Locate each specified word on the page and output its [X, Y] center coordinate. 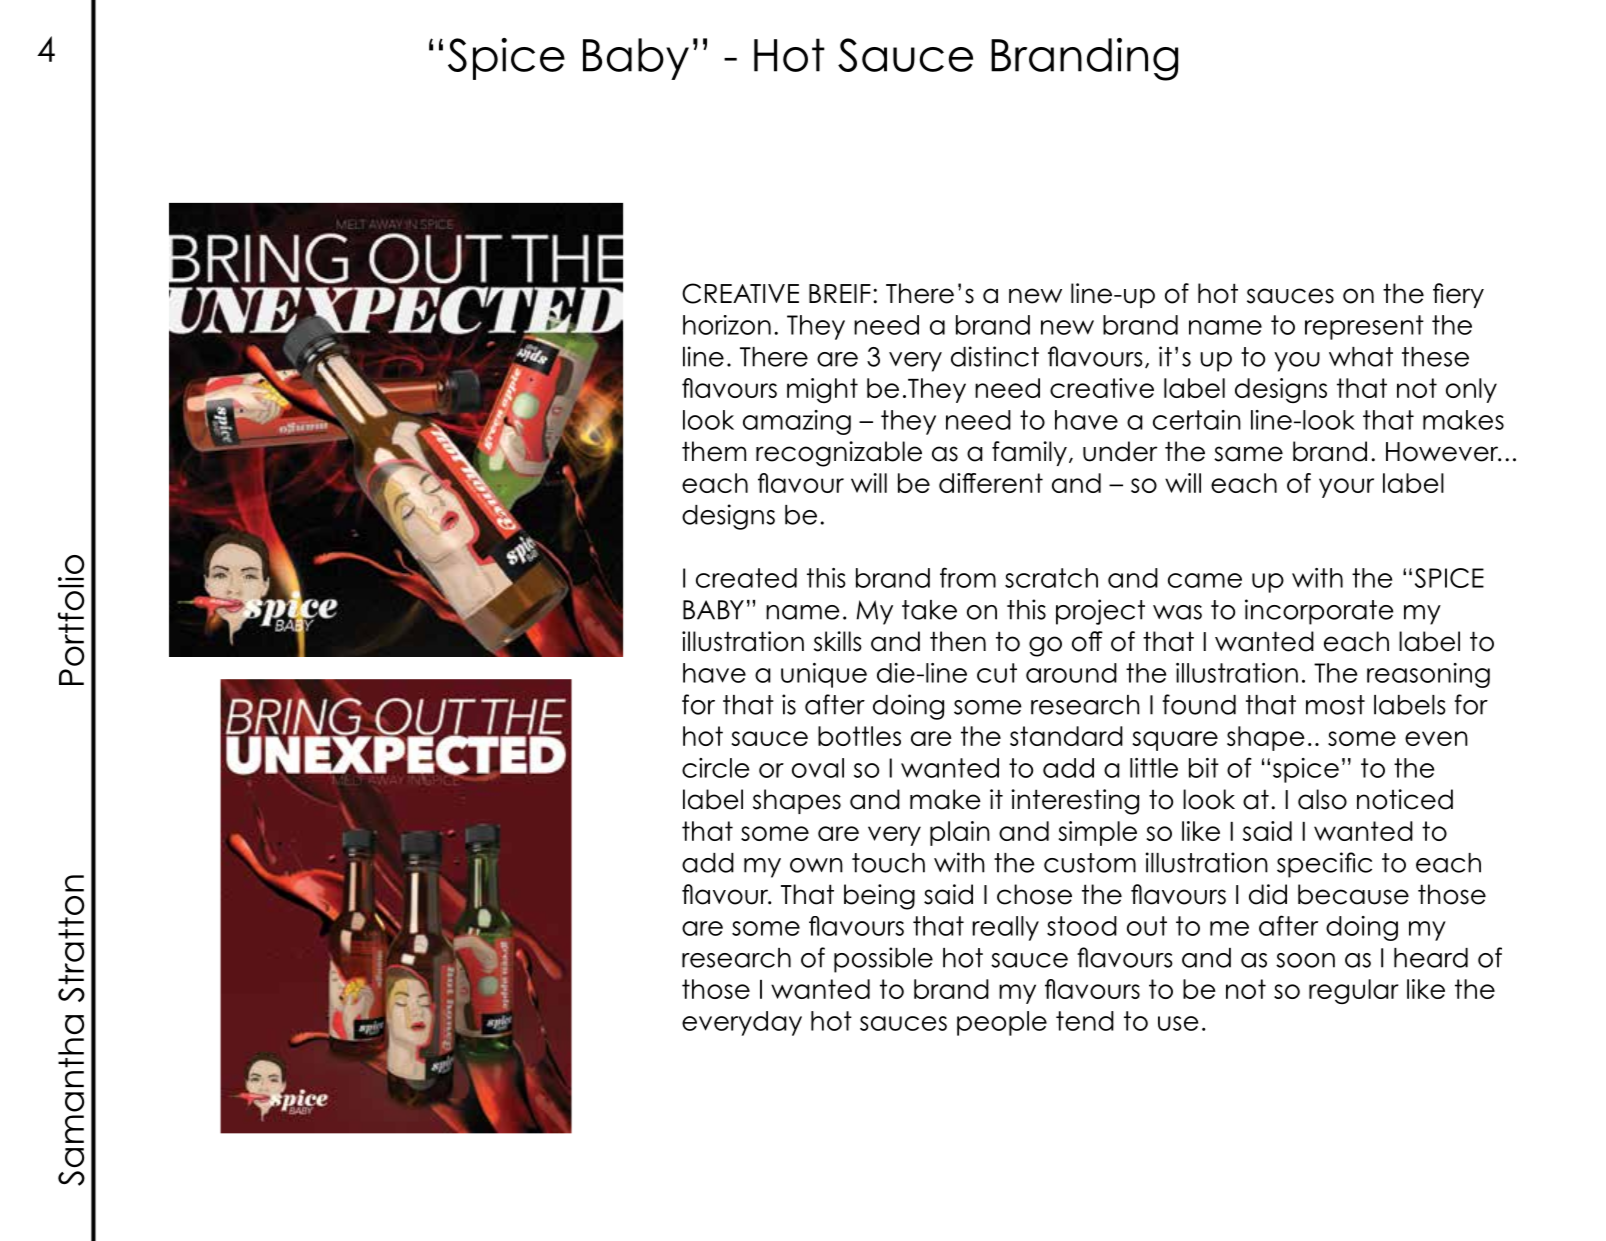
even [1436, 738]
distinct [995, 356]
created [746, 578]
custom [1090, 863]
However [1443, 452]
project [1100, 612]
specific [1324, 865]
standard [1066, 736]
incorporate [1319, 612]
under [1120, 451]
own [816, 865]
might [822, 390]
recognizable [839, 454]
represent [1364, 327]
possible [883, 960]
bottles [859, 736]
